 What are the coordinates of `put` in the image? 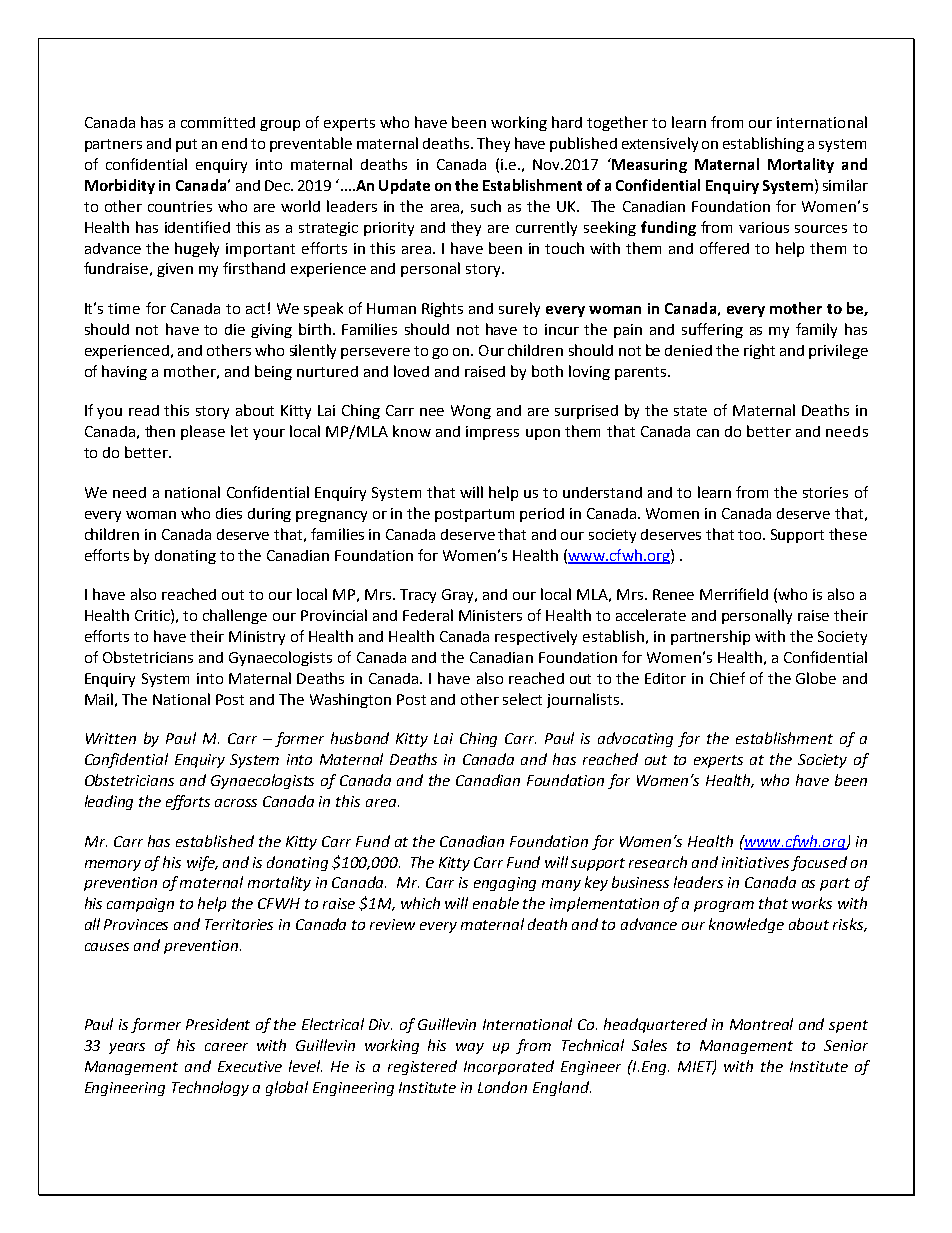 It's located at (186, 145).
